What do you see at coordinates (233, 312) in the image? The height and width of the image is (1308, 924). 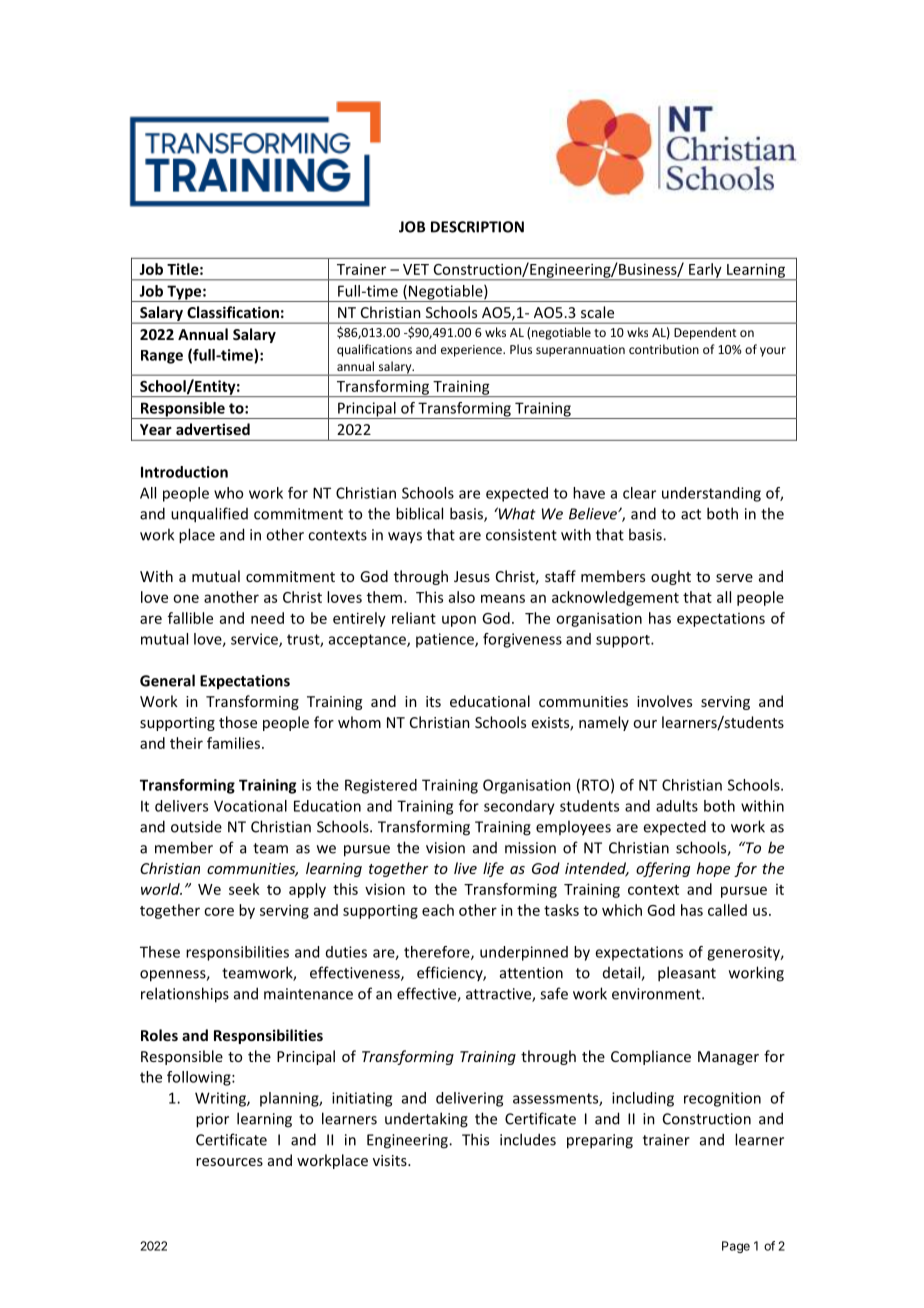 I see `Classification` at bounding box center [233, 312].
